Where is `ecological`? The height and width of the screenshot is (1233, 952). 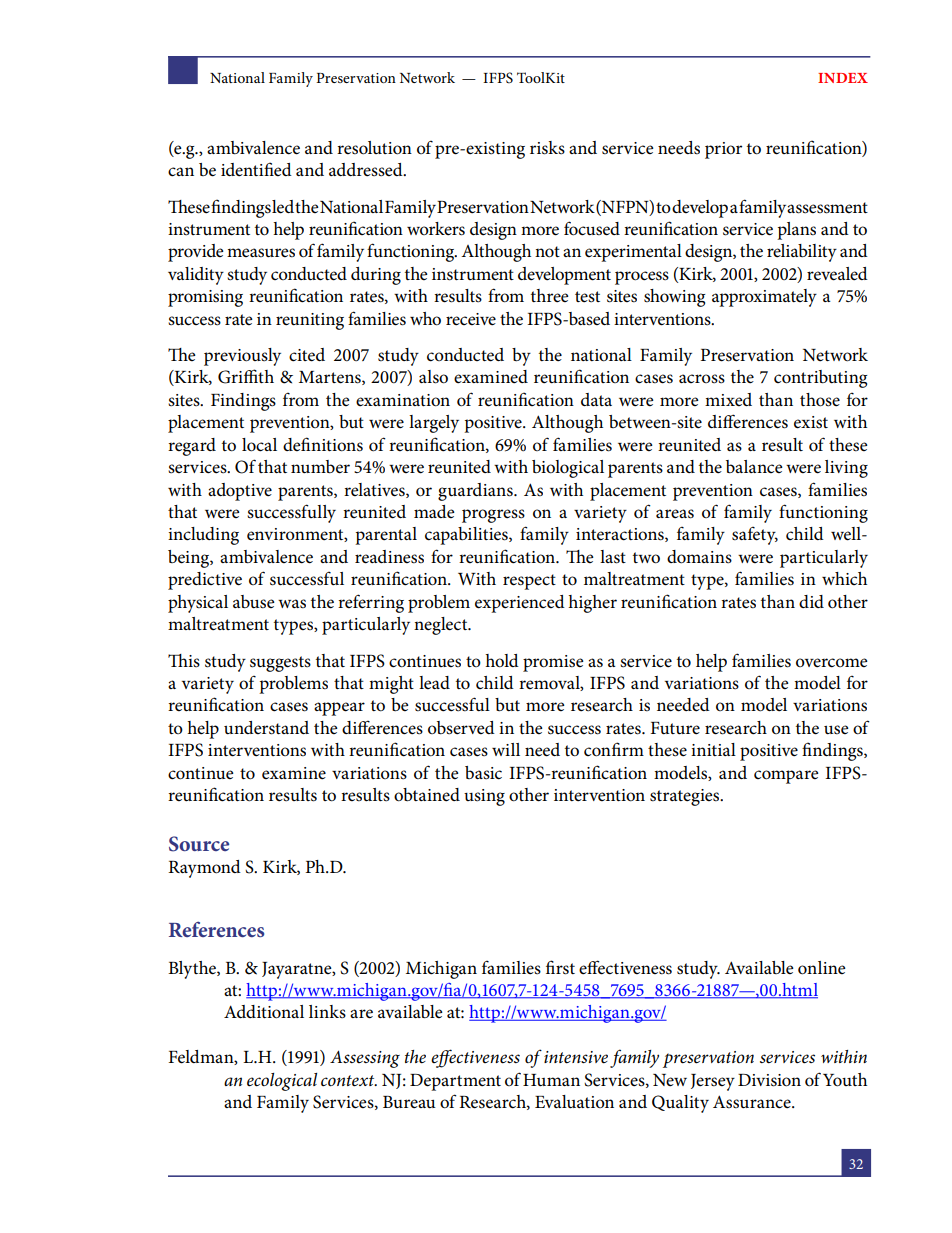
ecological is located at coordinates (282, 1082).
